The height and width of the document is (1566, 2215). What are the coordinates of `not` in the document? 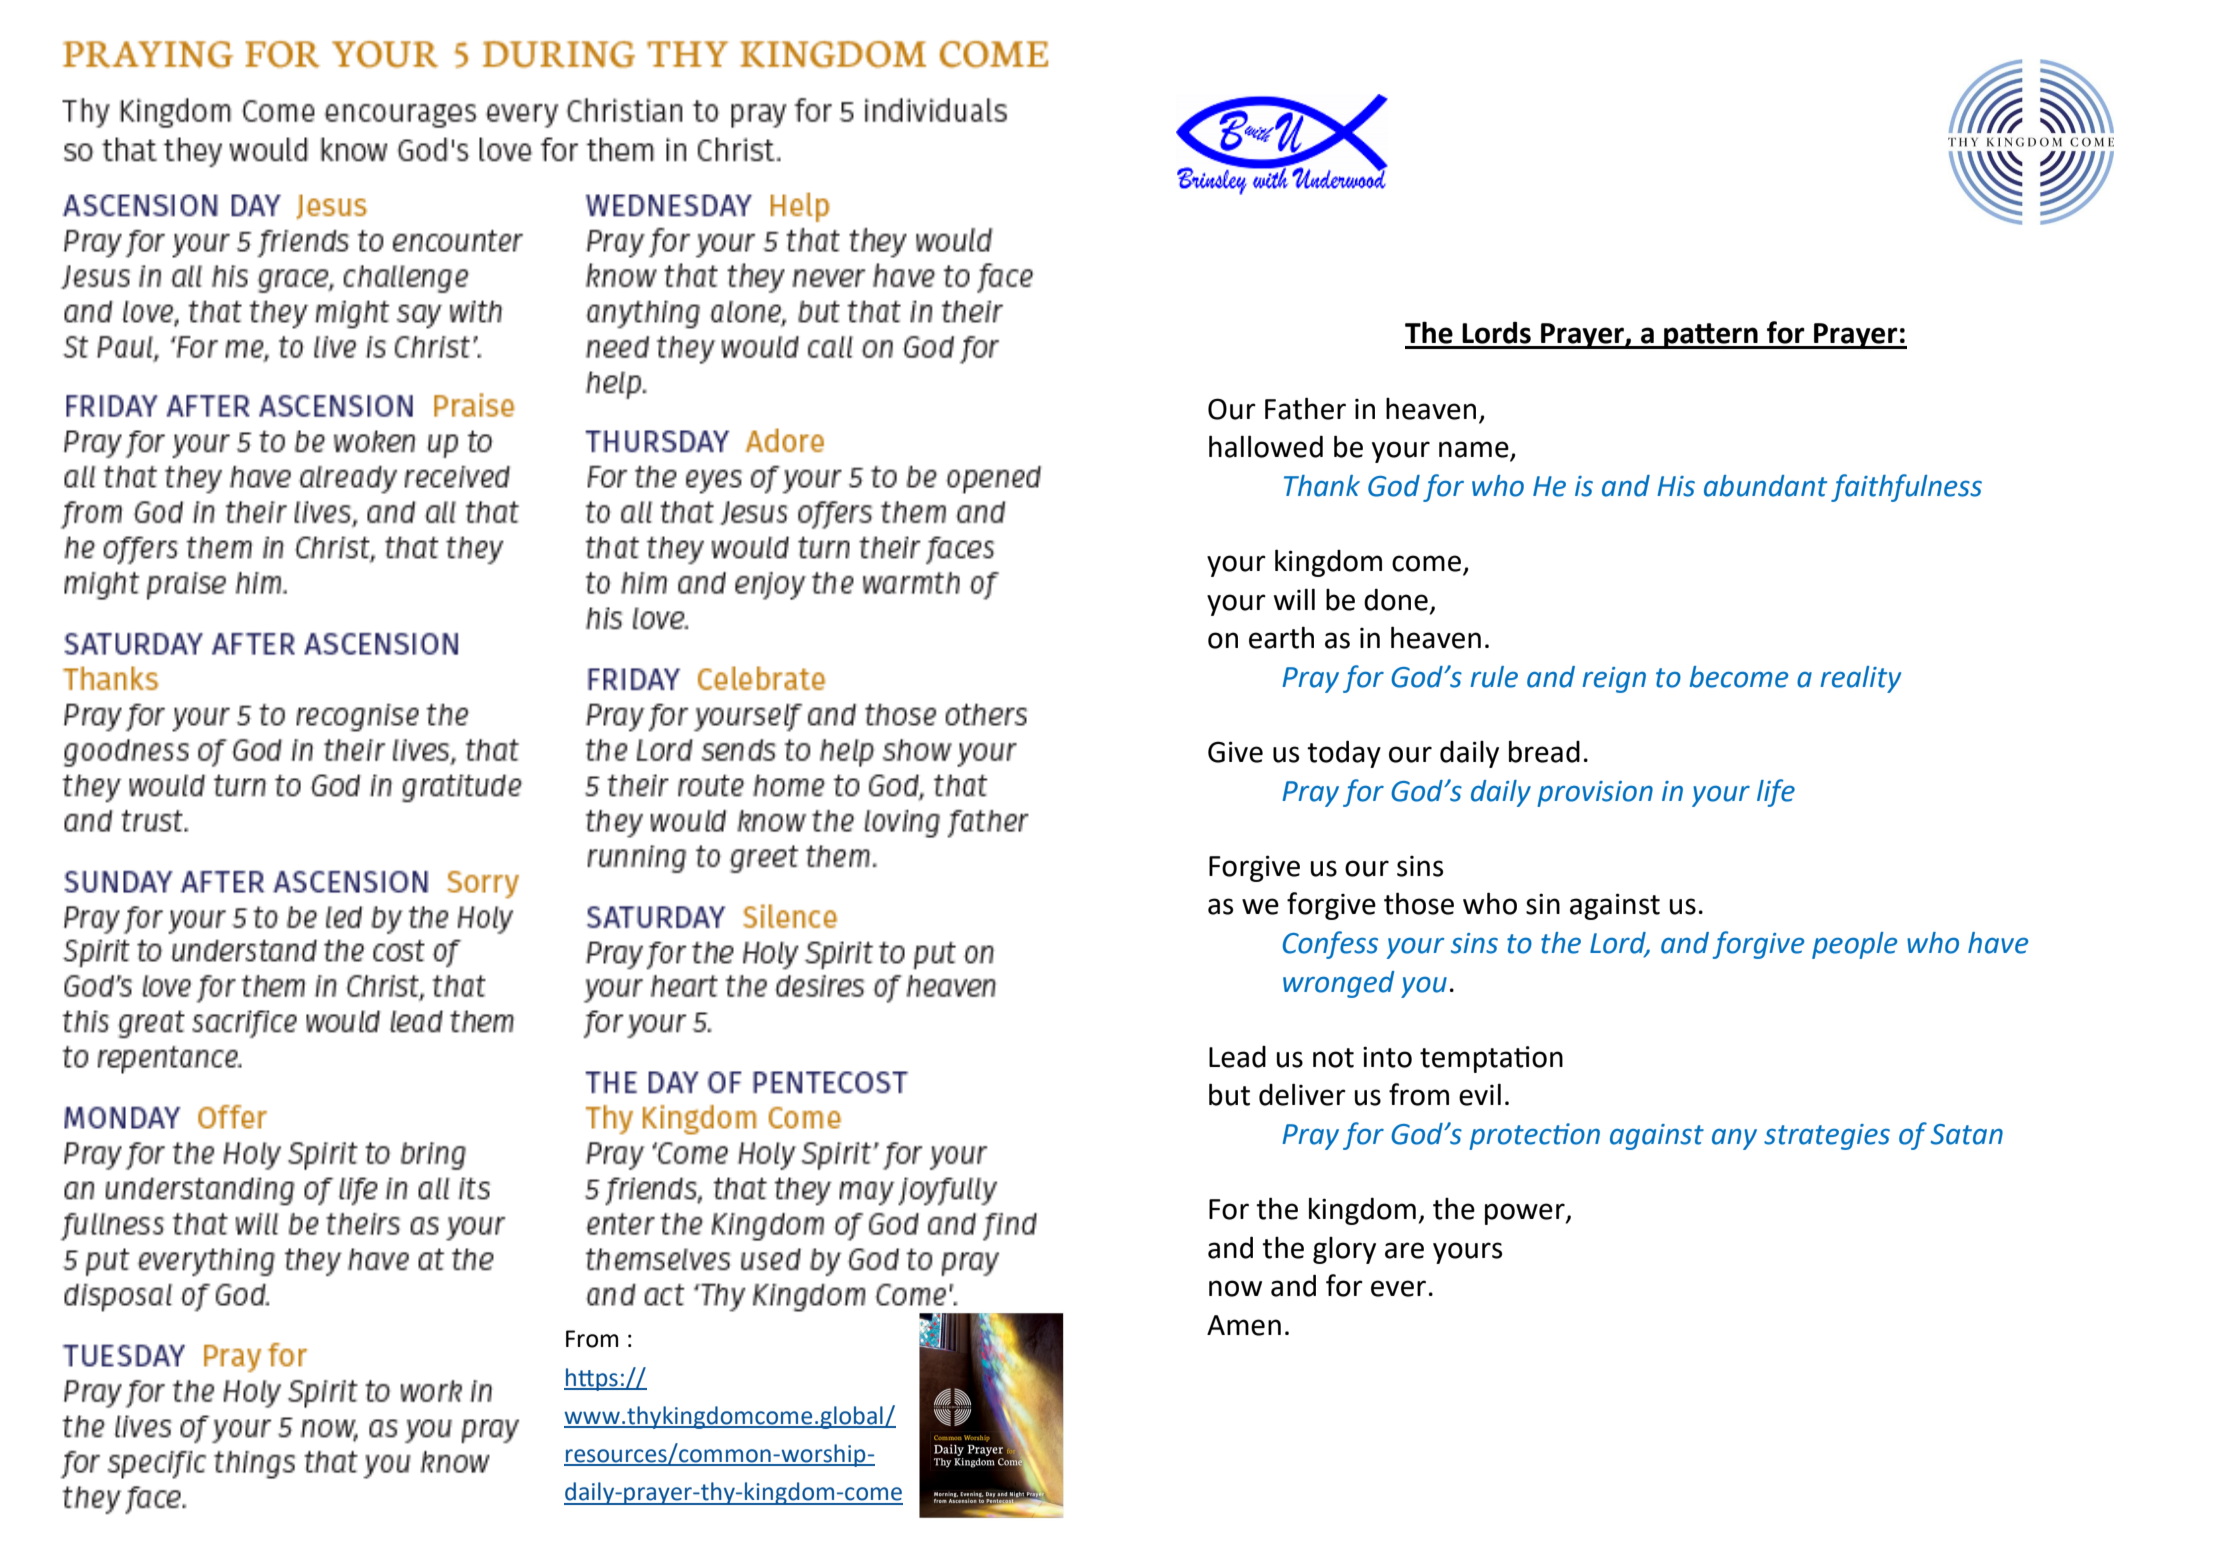 It's located at (1333, 1058).
